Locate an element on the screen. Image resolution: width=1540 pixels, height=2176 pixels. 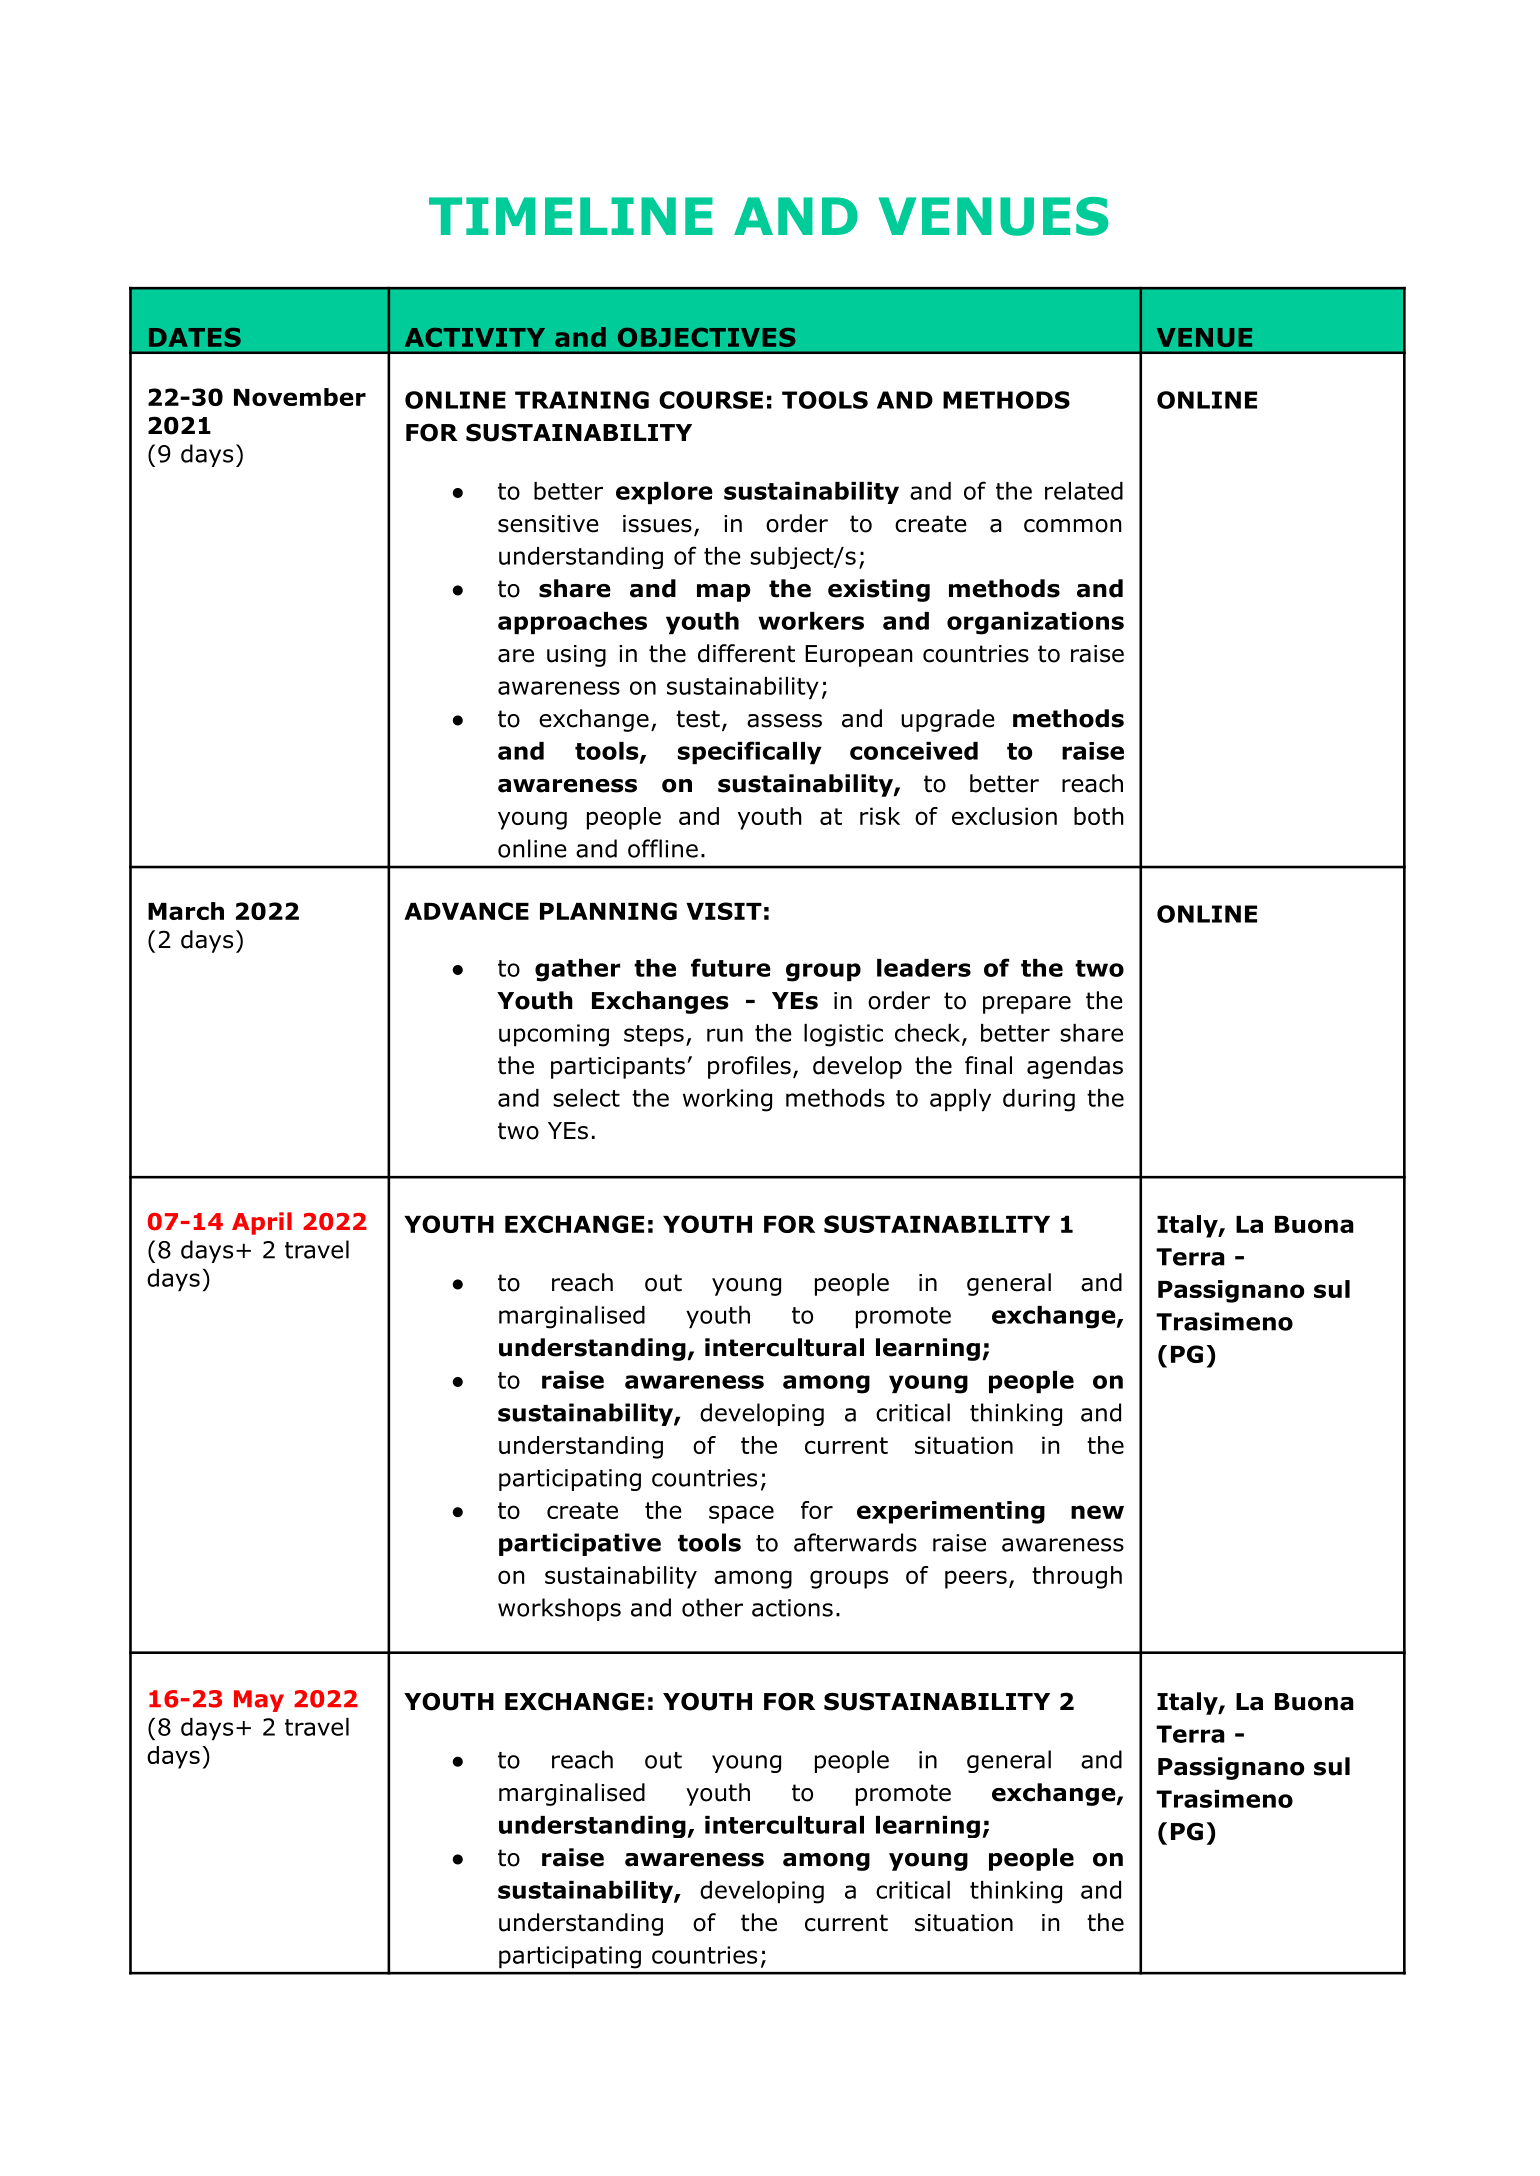
April is located at coordinates (262, 1223).
